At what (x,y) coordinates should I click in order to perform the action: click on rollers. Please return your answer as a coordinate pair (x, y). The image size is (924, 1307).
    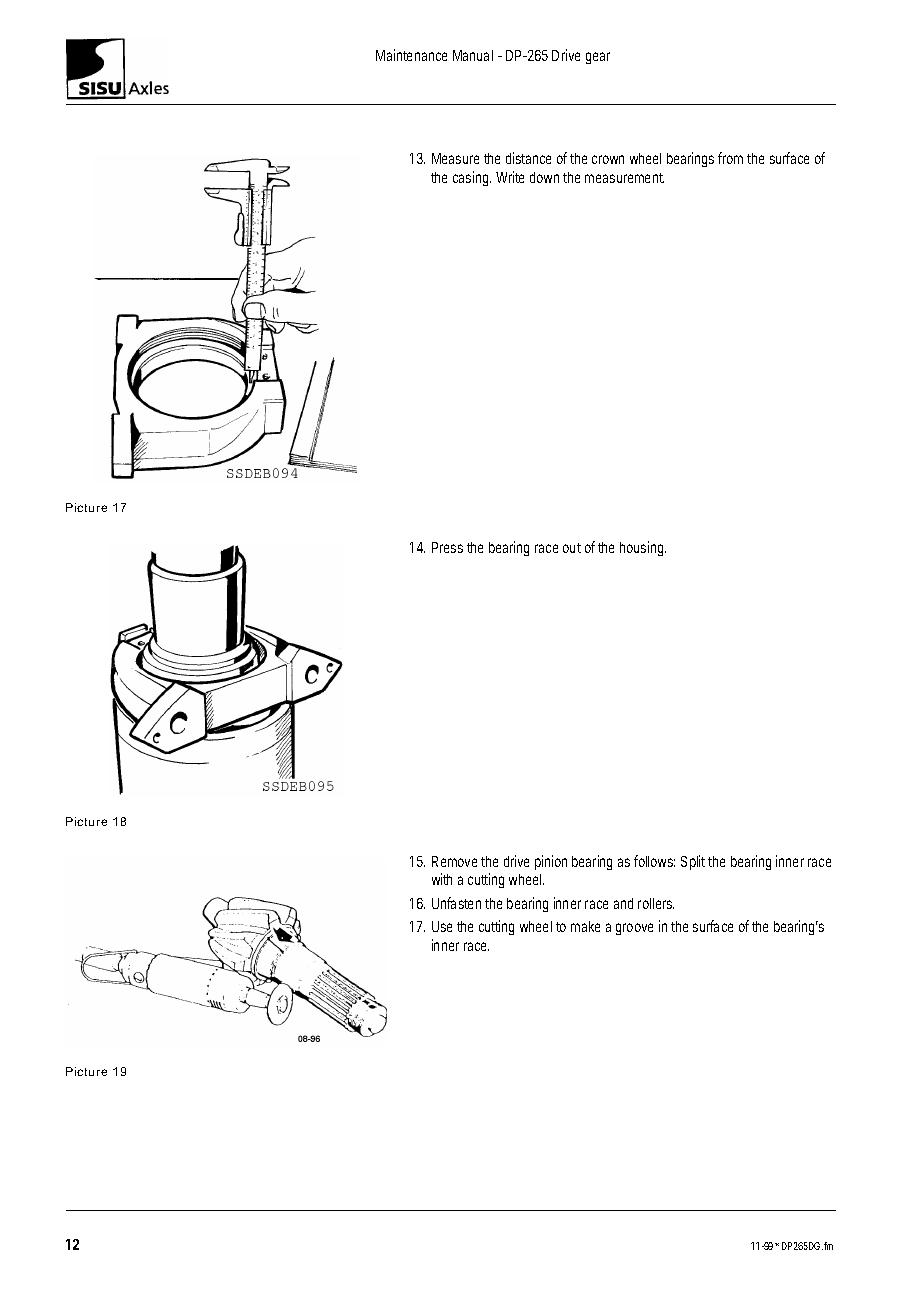
    Looking at the image, I should click on (656, 903).
